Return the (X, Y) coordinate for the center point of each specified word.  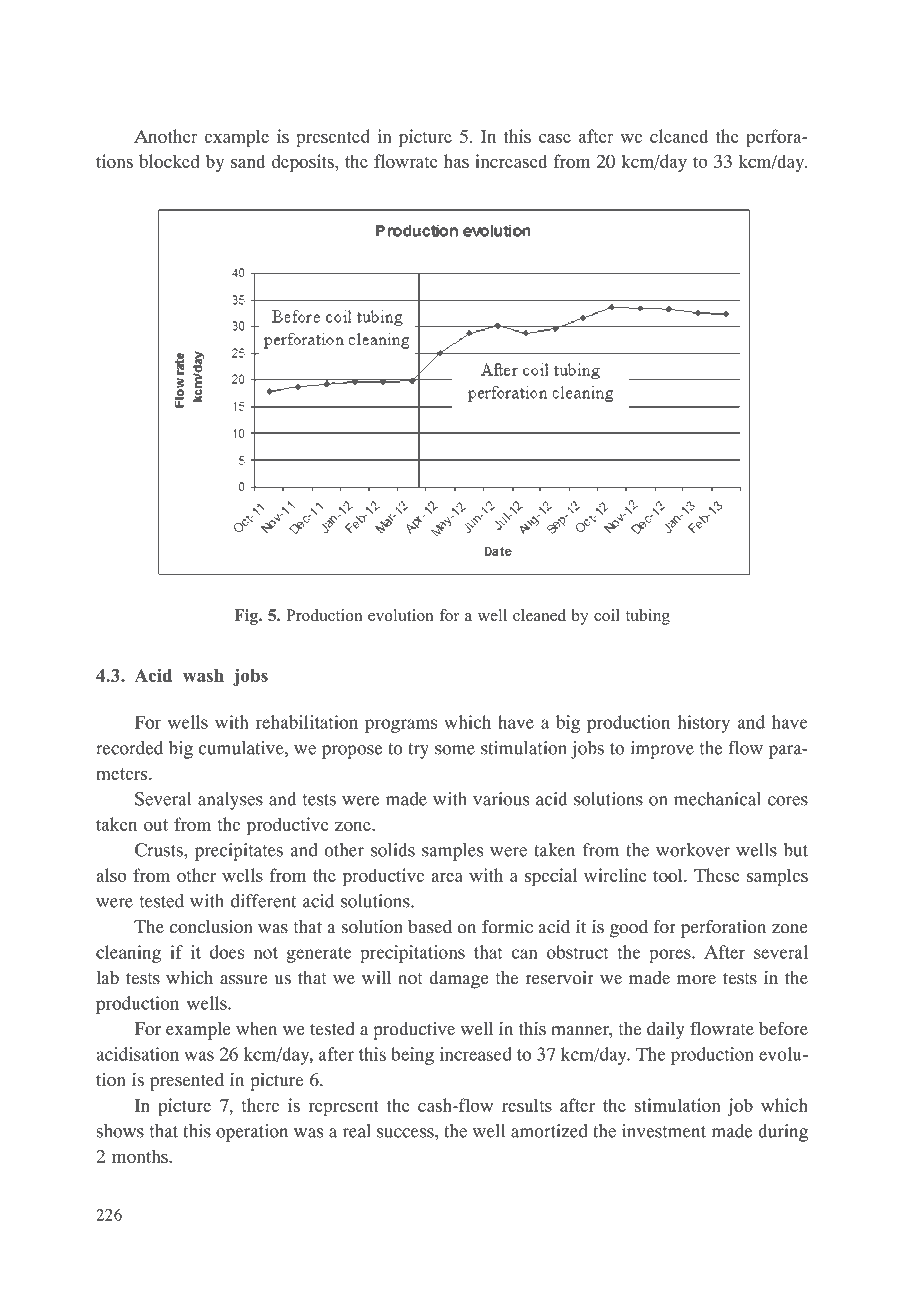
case (554, 138)
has (456, 161)
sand (248, 161)
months (141, 1156)
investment (664, 1131)
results (527, 1105)
